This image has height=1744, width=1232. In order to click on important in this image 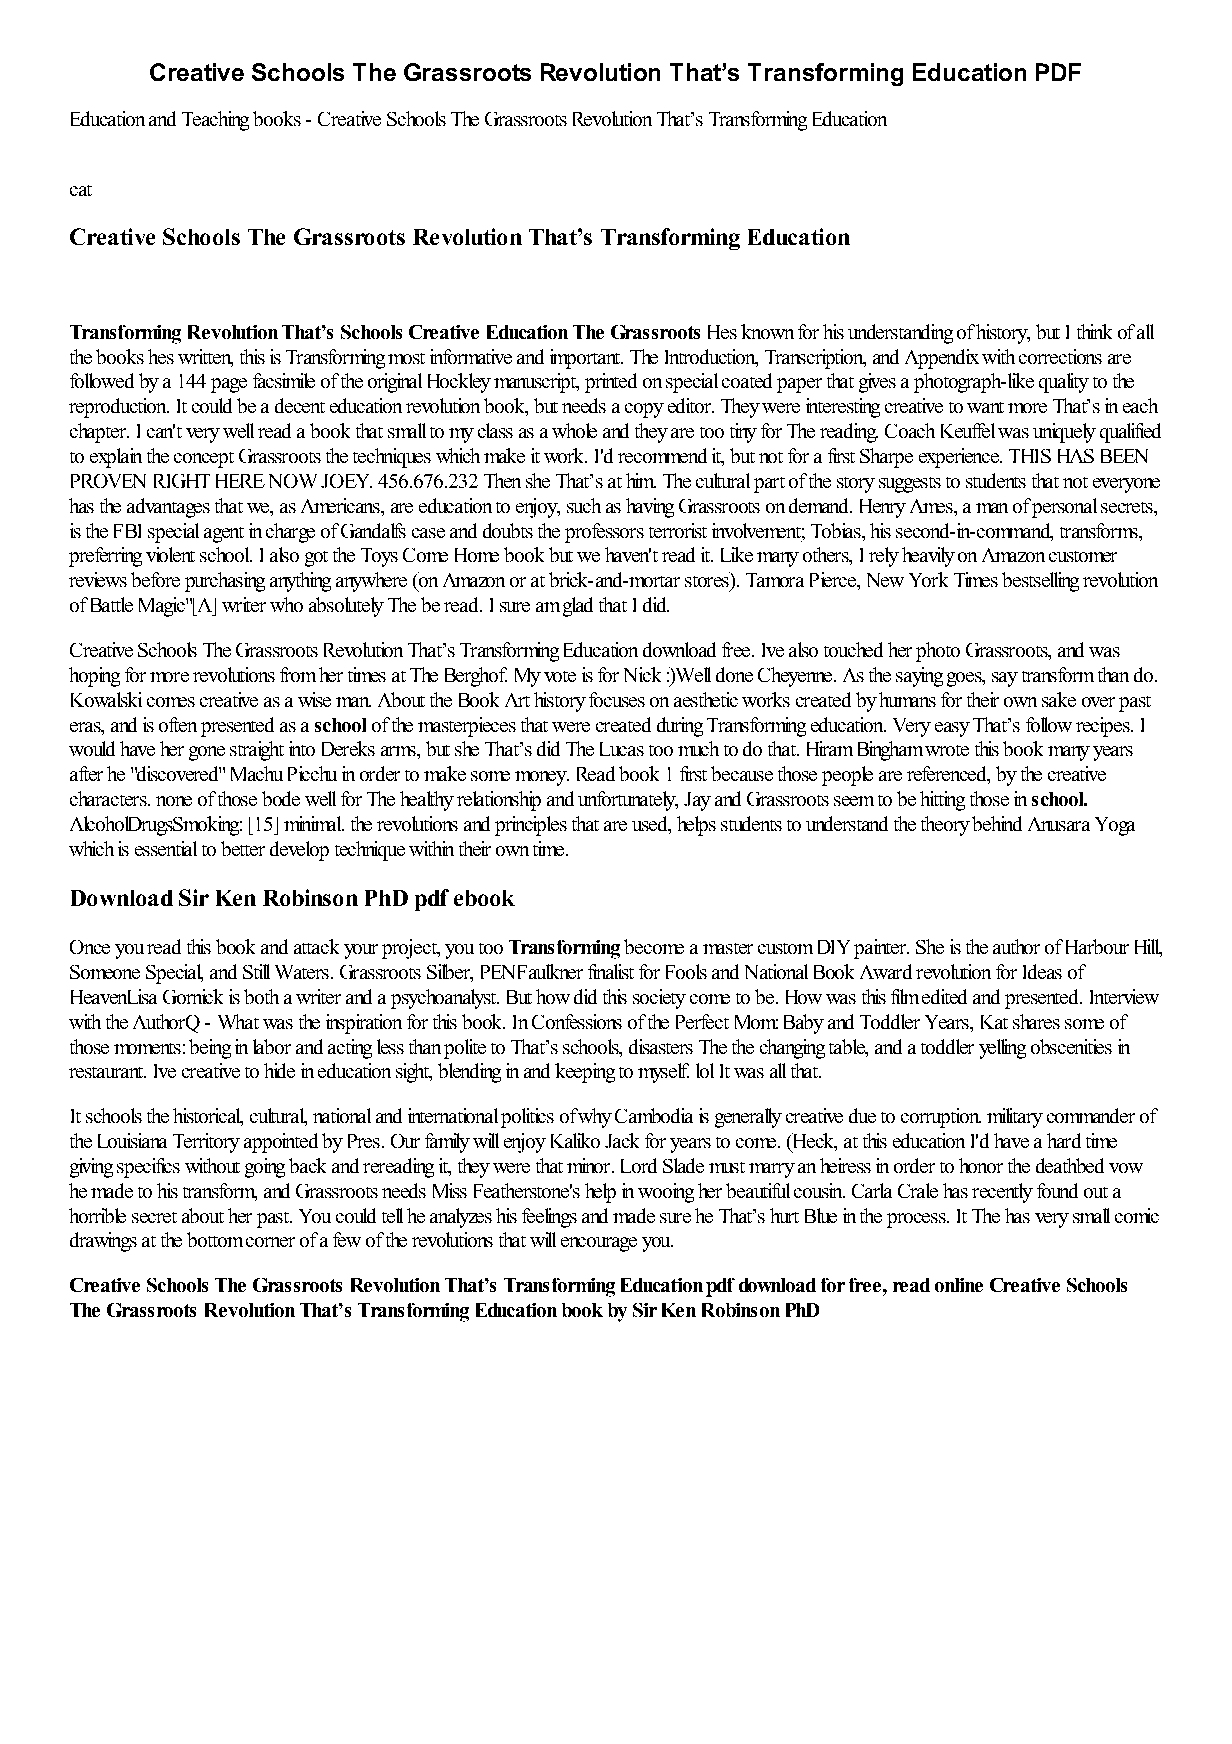, I will do `click(586, 359)`.
